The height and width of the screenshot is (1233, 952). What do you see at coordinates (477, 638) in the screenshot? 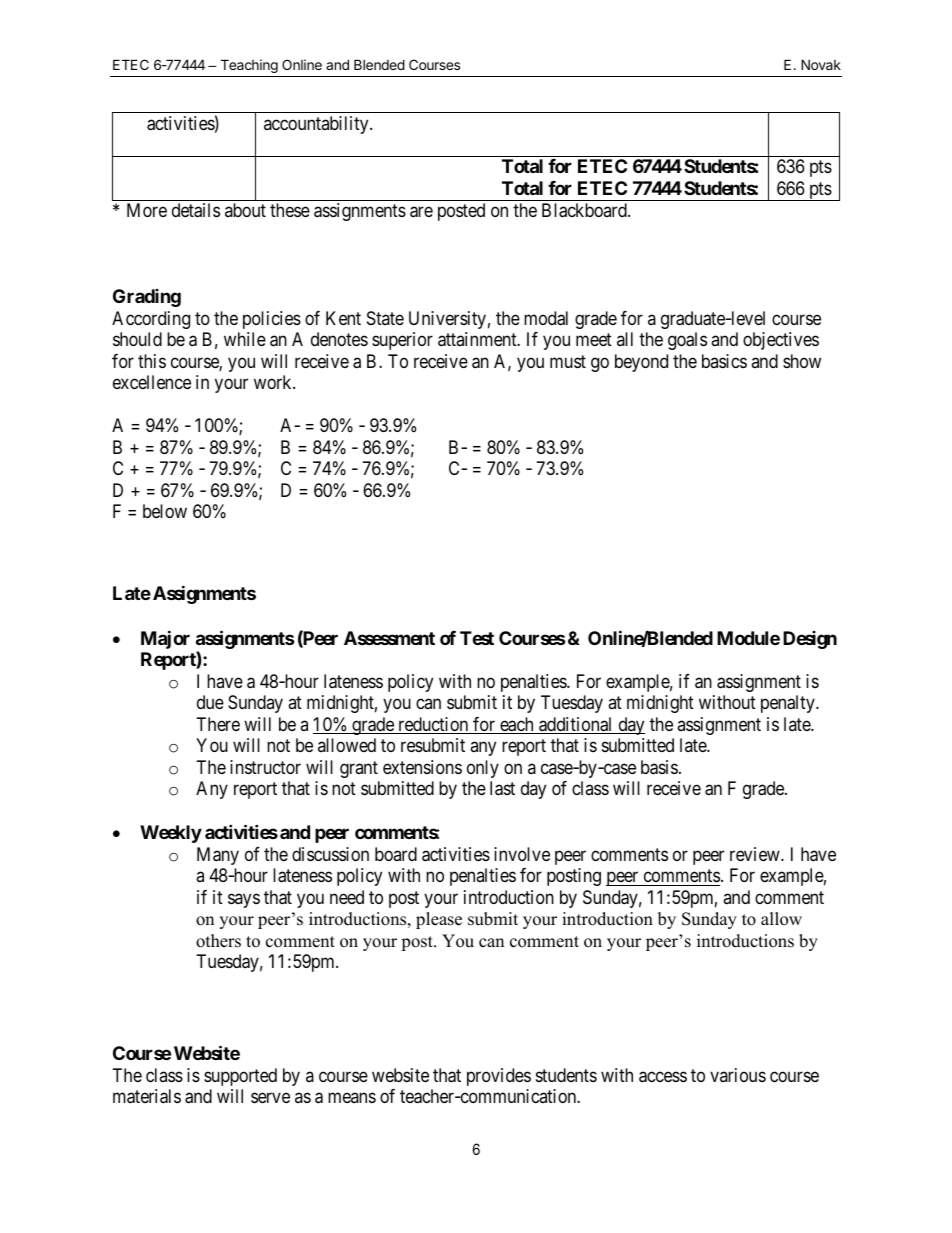
I see `Test` at bounding box center [477, 638].
